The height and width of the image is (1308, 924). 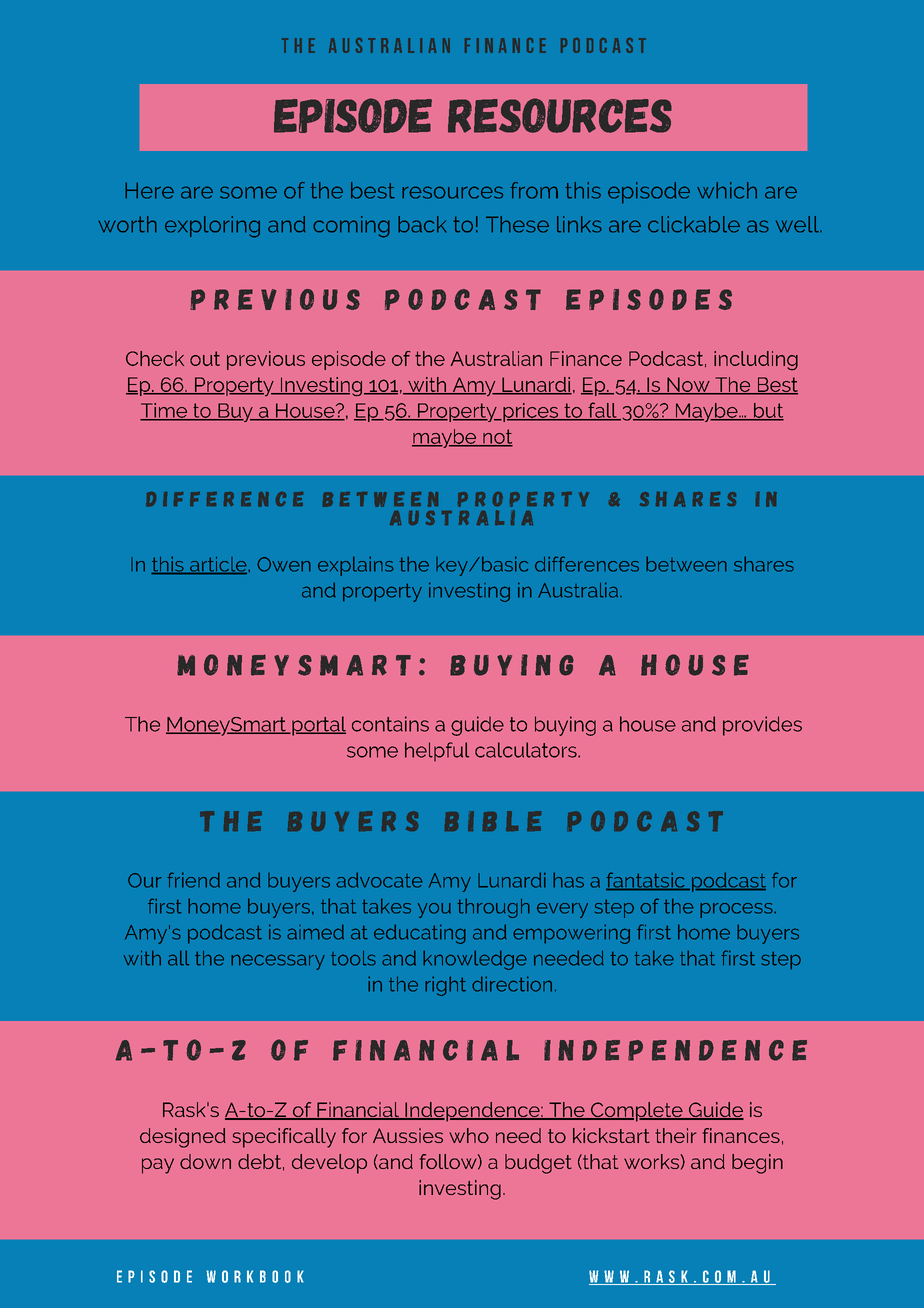 What do you see at coordinates (212, 227) in the image?
I see `exploring` at bounding box center [212, 227].
